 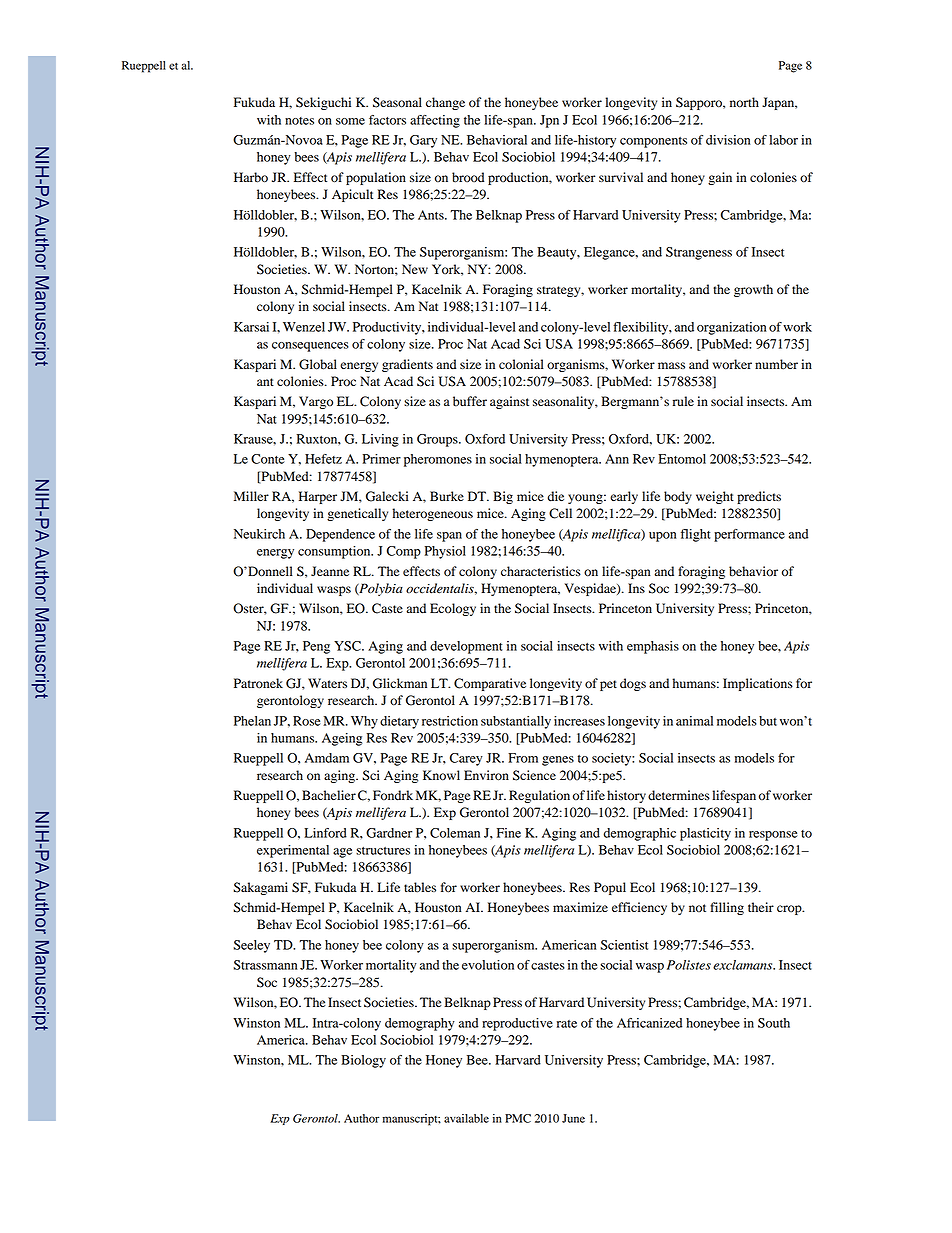 I want to click on South, so click(x=774, y=1023).
